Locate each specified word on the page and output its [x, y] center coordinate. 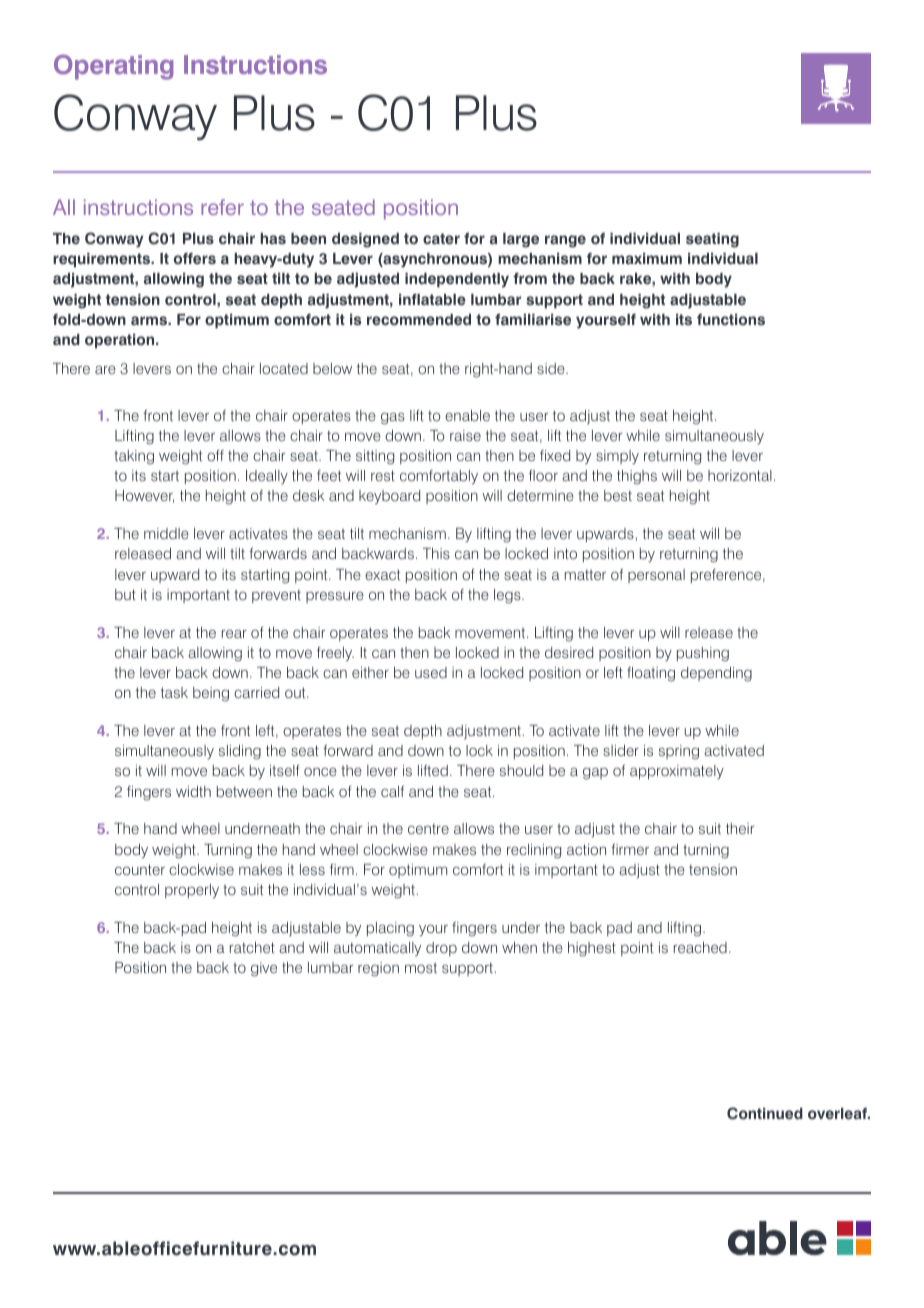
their [740, 828]
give [264, 969]
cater [441, 239]
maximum [647, 259]
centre [428, 828]
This [436, 553]
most [421, 968]
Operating [113, 67]
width [193, 791]
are [105, 370]
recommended [419, 320]
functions [731, 320]
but [125, 594]
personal [656, 576]
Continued [765, 1113]
